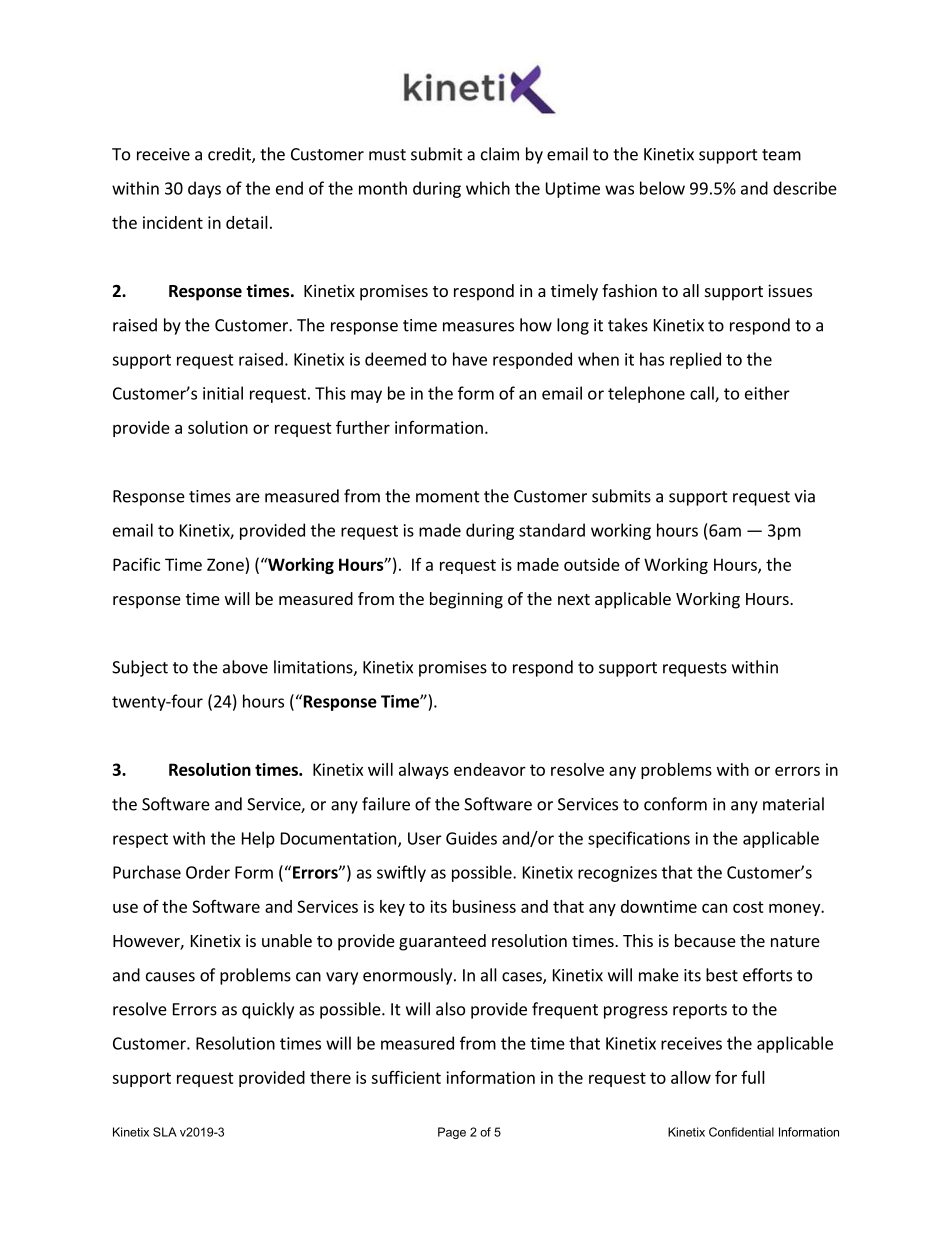 The image size is (952, 1233). Describe the element at coordinates (204, 189) in the screenshot. I see `days` at that location.
